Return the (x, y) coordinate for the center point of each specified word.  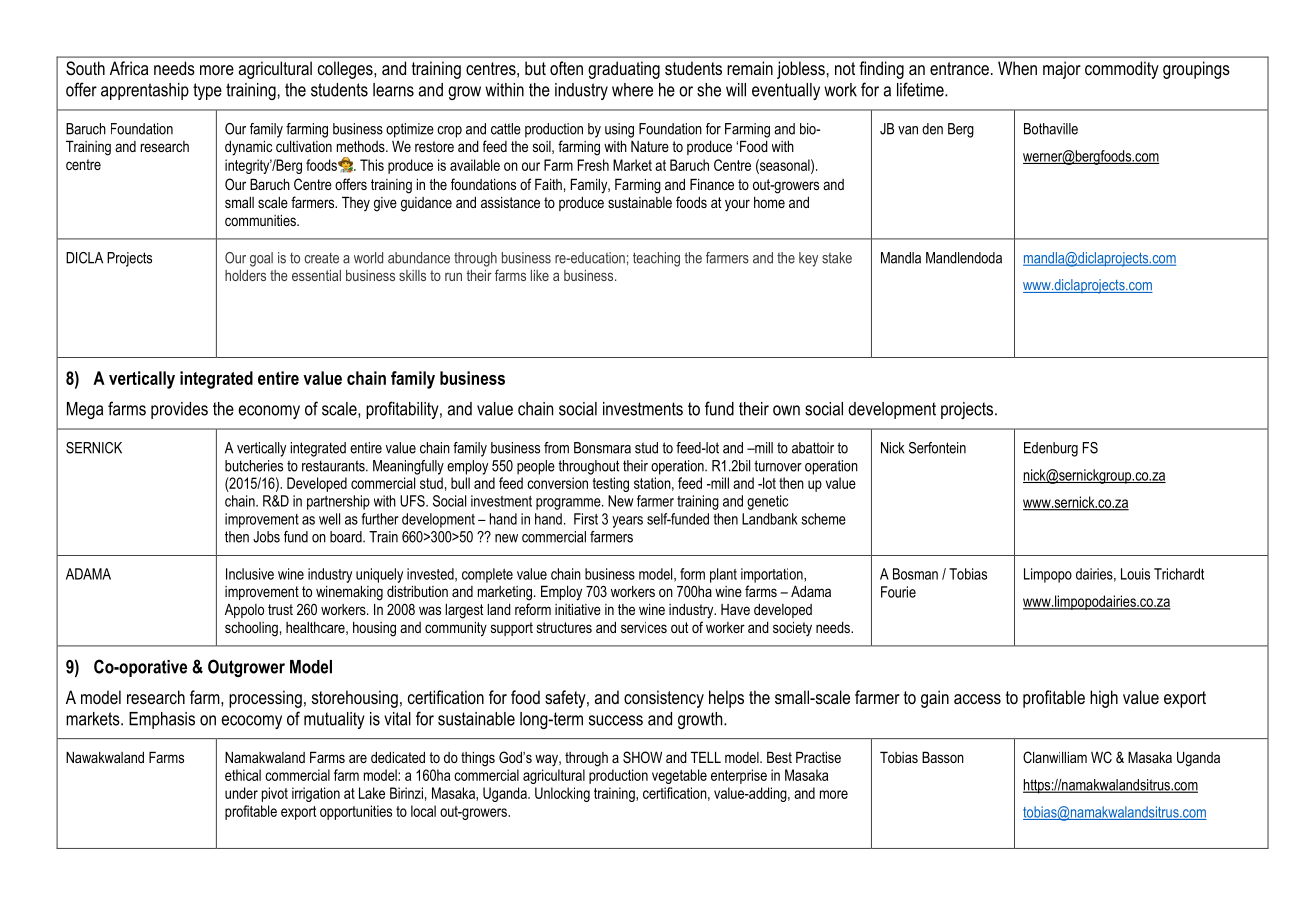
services (644, 627)
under (241, 793)
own (786, 410)
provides (179, 410)
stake (837, 258)
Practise (818, 757)
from (556, 448)
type (207, 91)
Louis (1135, 574)
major (1062, 70)
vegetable (679, 776)
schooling (251, 629)
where (632, 90)
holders (245, 275)
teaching (656, 259)
